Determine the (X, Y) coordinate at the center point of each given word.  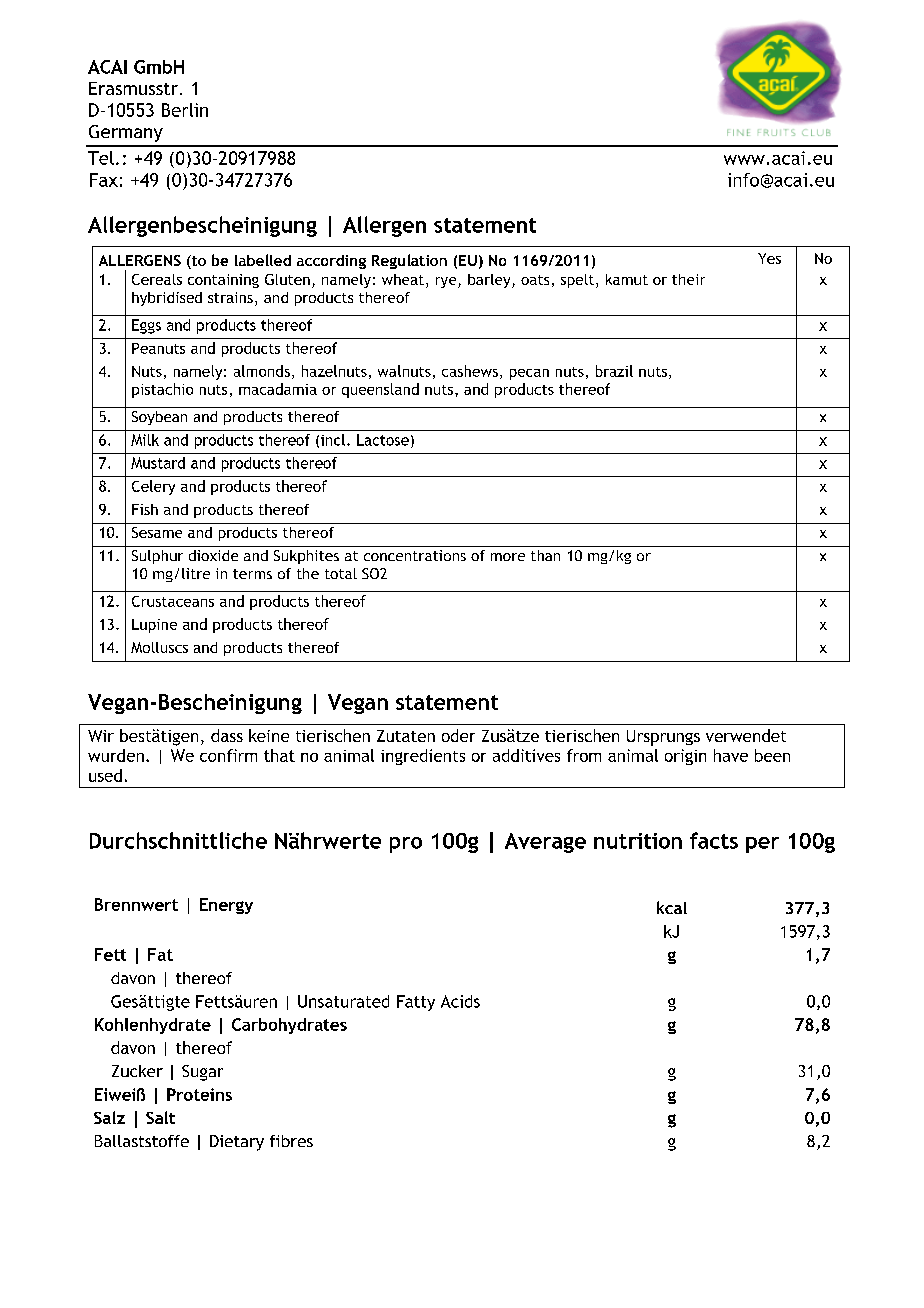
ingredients (423, 757)
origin (685, 757)
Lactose (383, 440)
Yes (769, 258)
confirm (228, 755)
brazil (614, 371)
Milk (145, 440)
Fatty (416, 1003)
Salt (160, 1117)
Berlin (185, 110)
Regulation (409, 261)
